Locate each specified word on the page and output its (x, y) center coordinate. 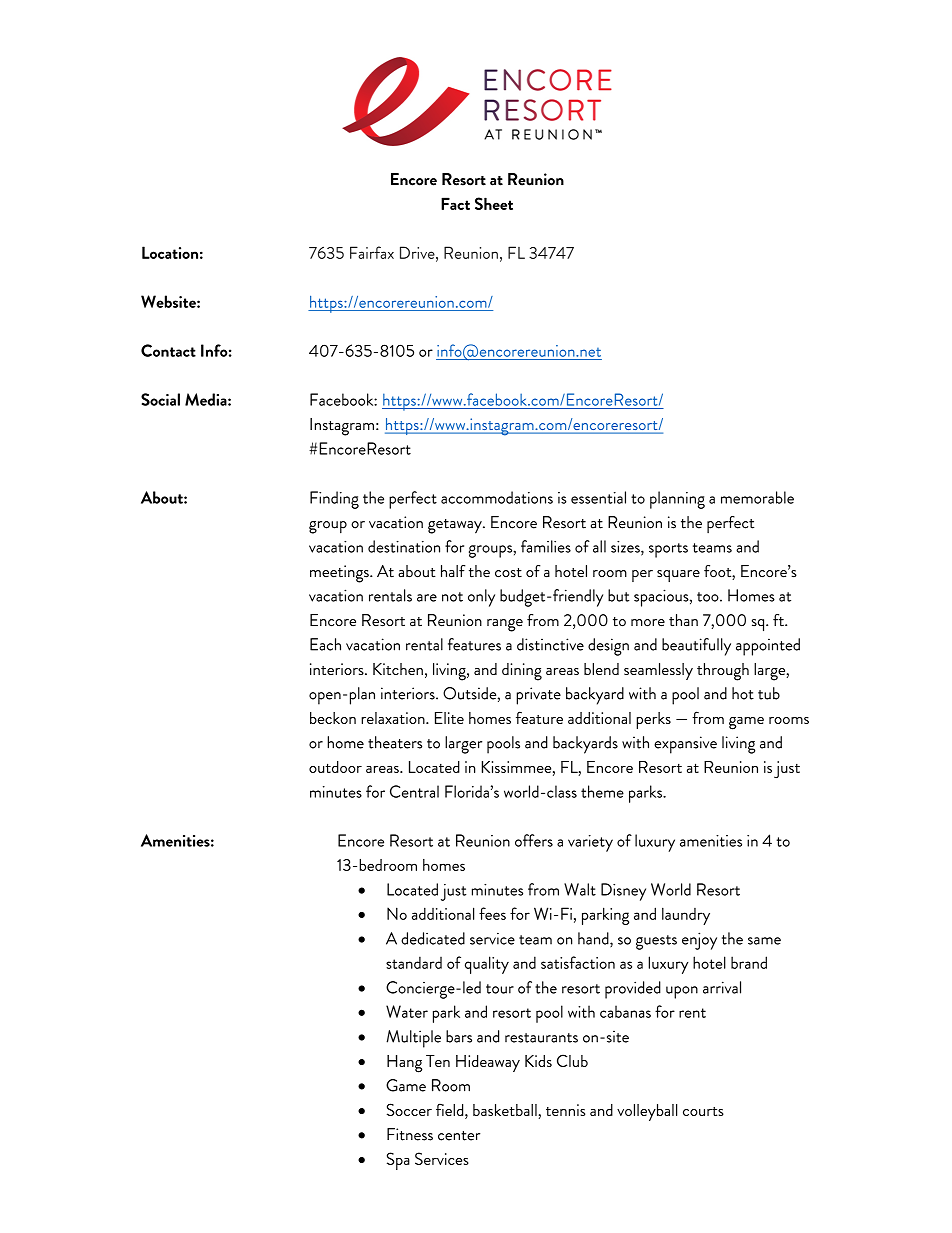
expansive (685, 745)
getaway (456, 526)
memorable (757, 497)
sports (668, 550)
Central (414, 791)
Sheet (494, 203)
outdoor (335, 767)
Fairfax (372, 252)
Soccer (409, 1109)
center (459, 1136)
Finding (334, 500)
